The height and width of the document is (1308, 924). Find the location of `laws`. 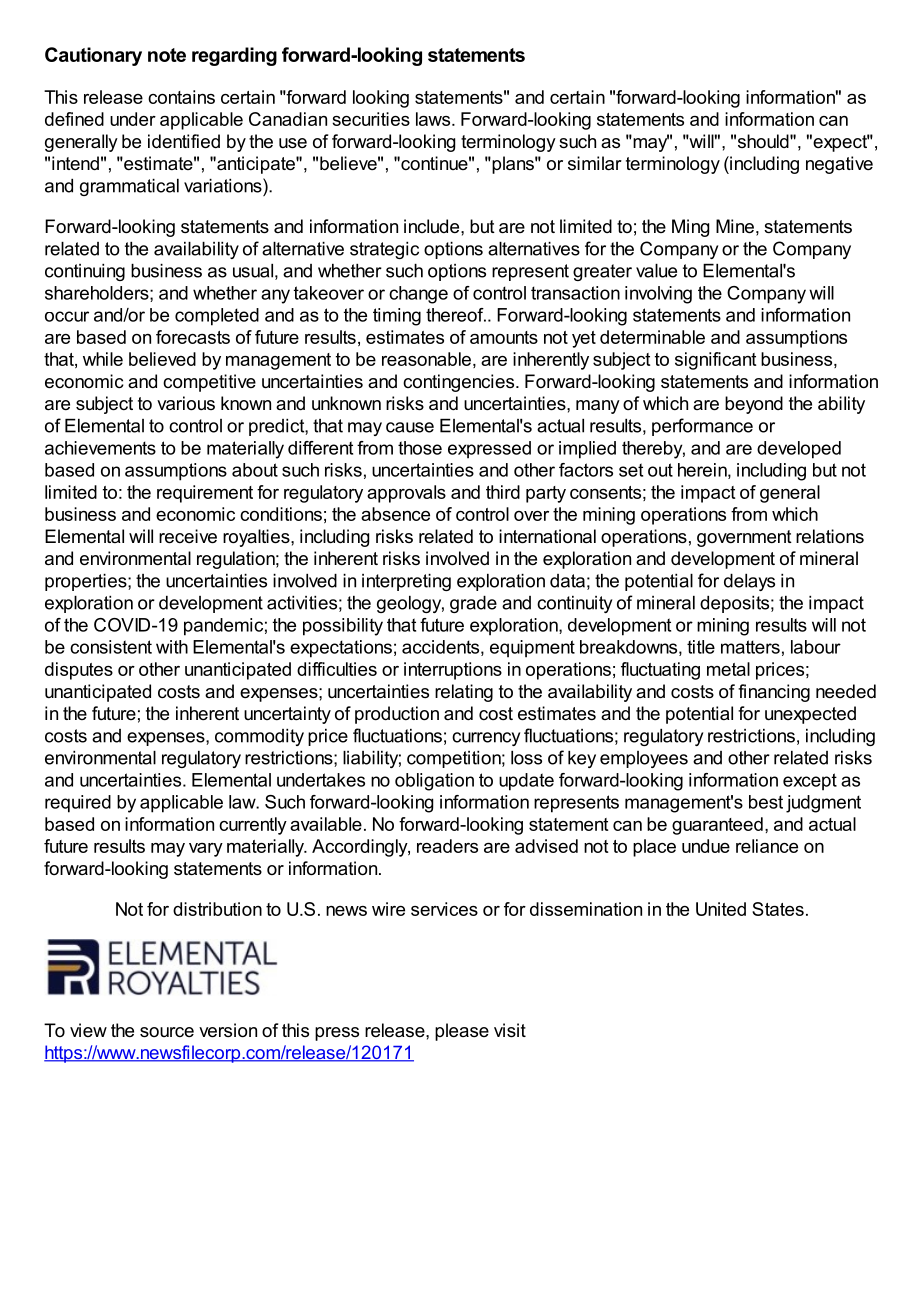

laws is located at coordinates (434, 119).
